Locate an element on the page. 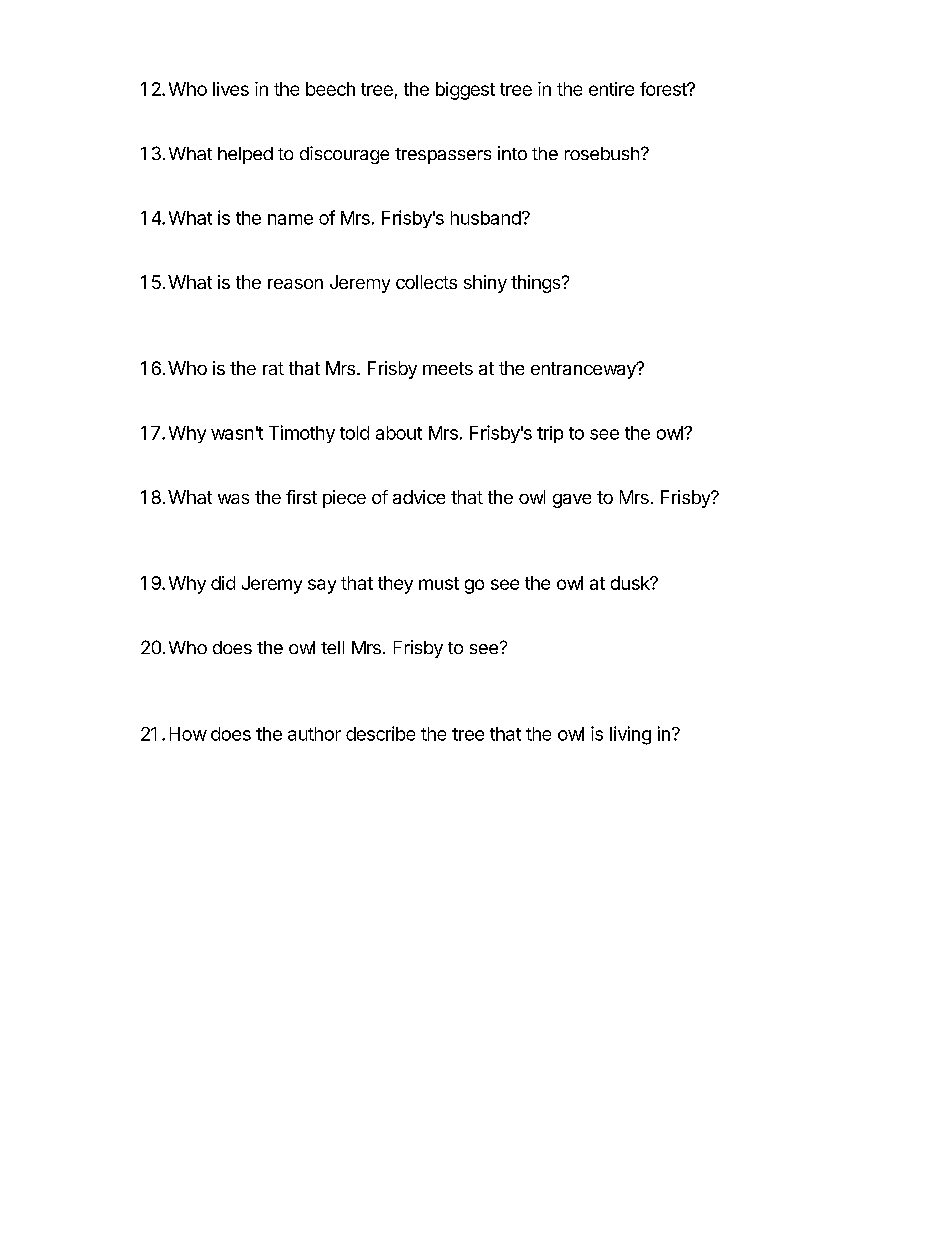 Image resolution: width=952 pixels, height=1233 pixels. lives is located at coordinates (231, 89).
